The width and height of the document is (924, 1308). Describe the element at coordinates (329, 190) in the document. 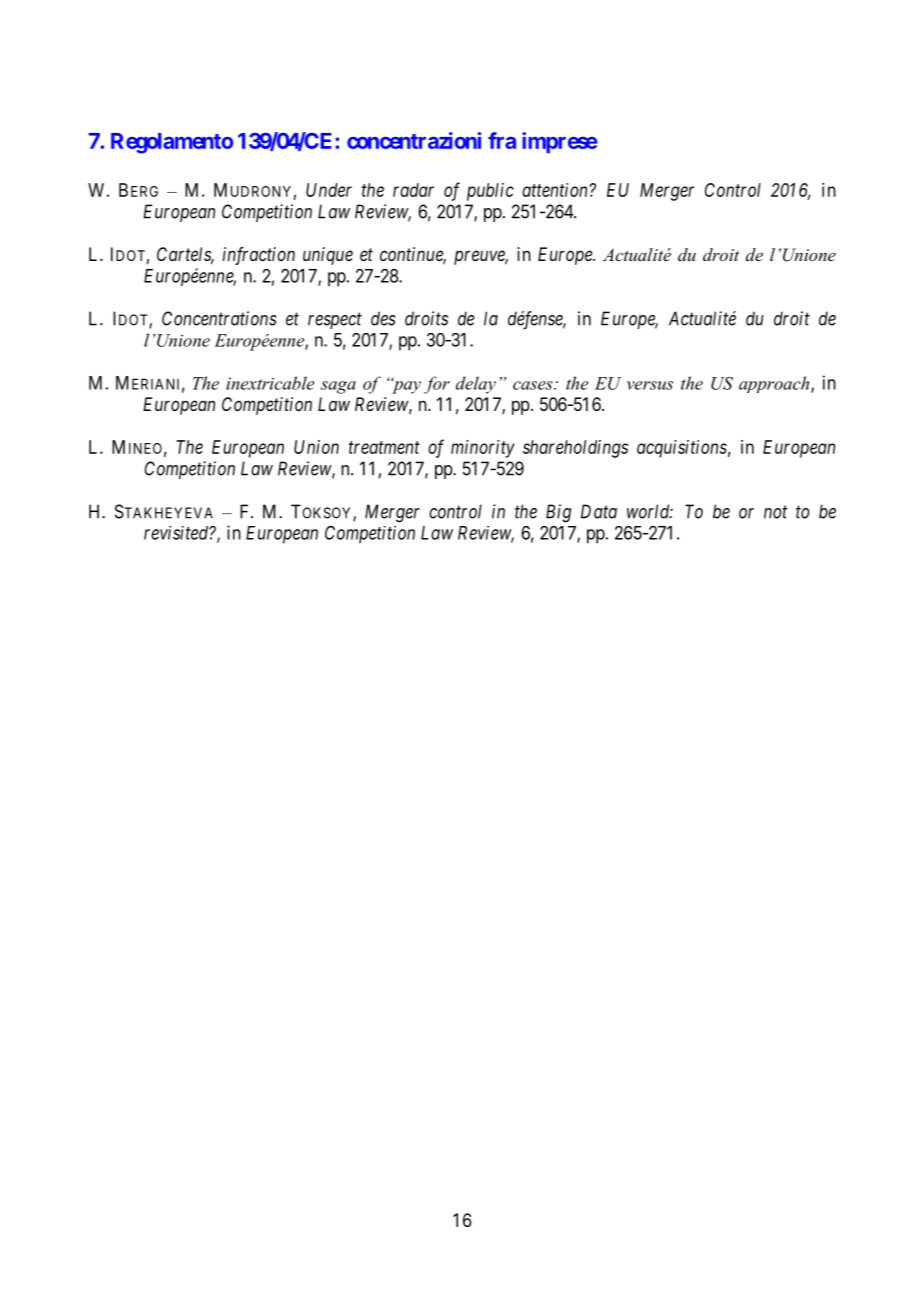

I see `Under` at that location.
